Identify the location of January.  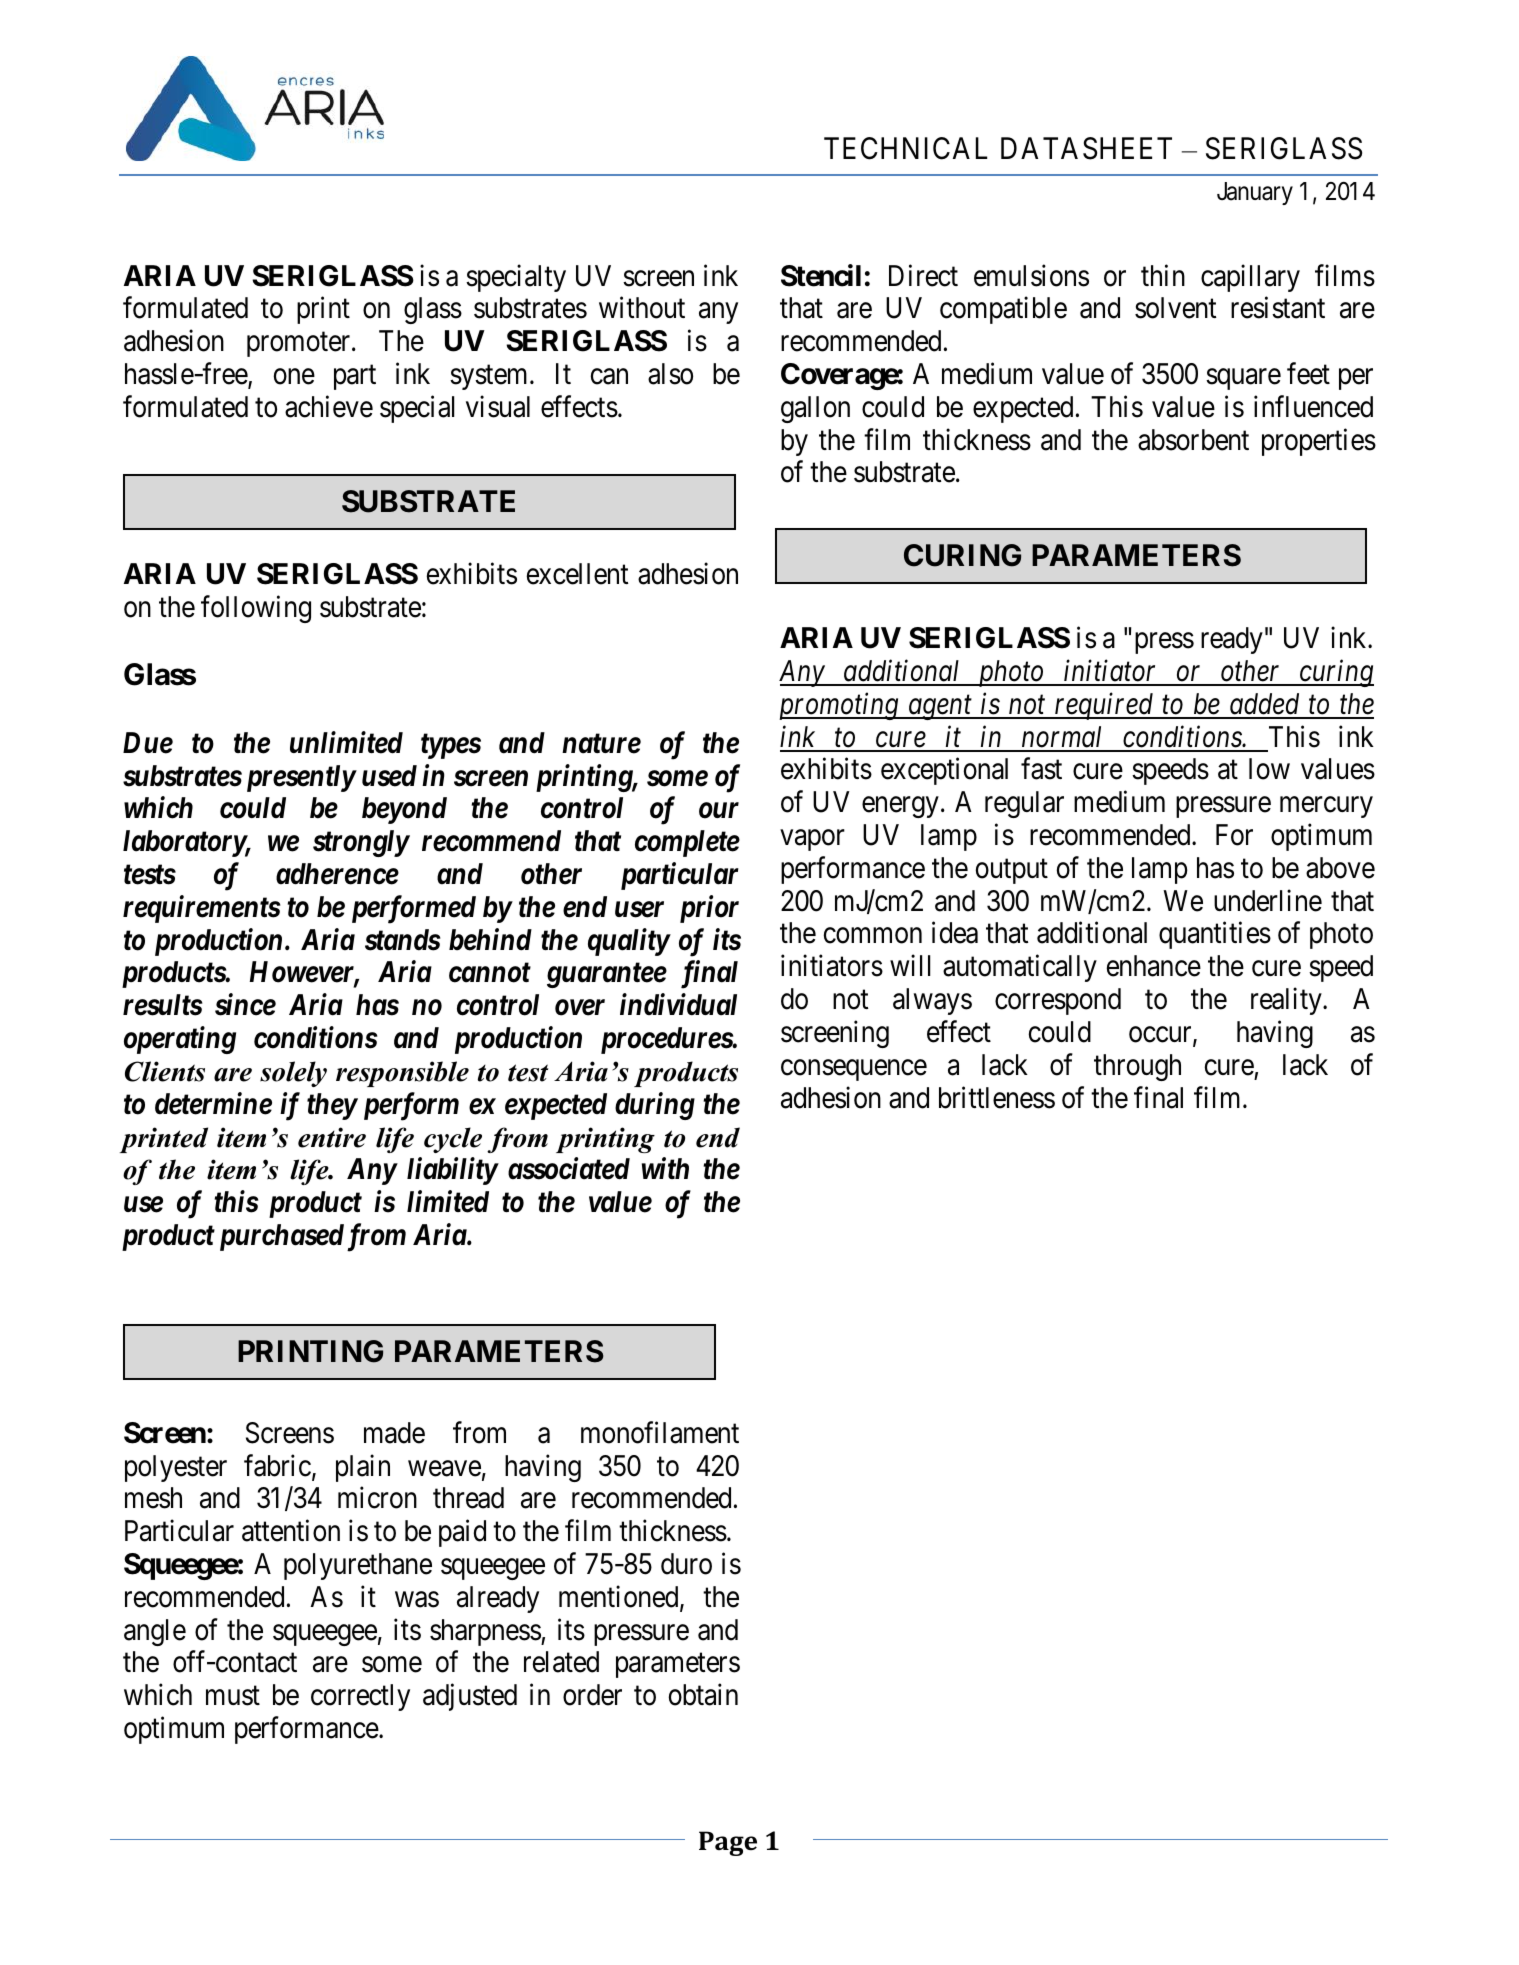
(1255, 193).
